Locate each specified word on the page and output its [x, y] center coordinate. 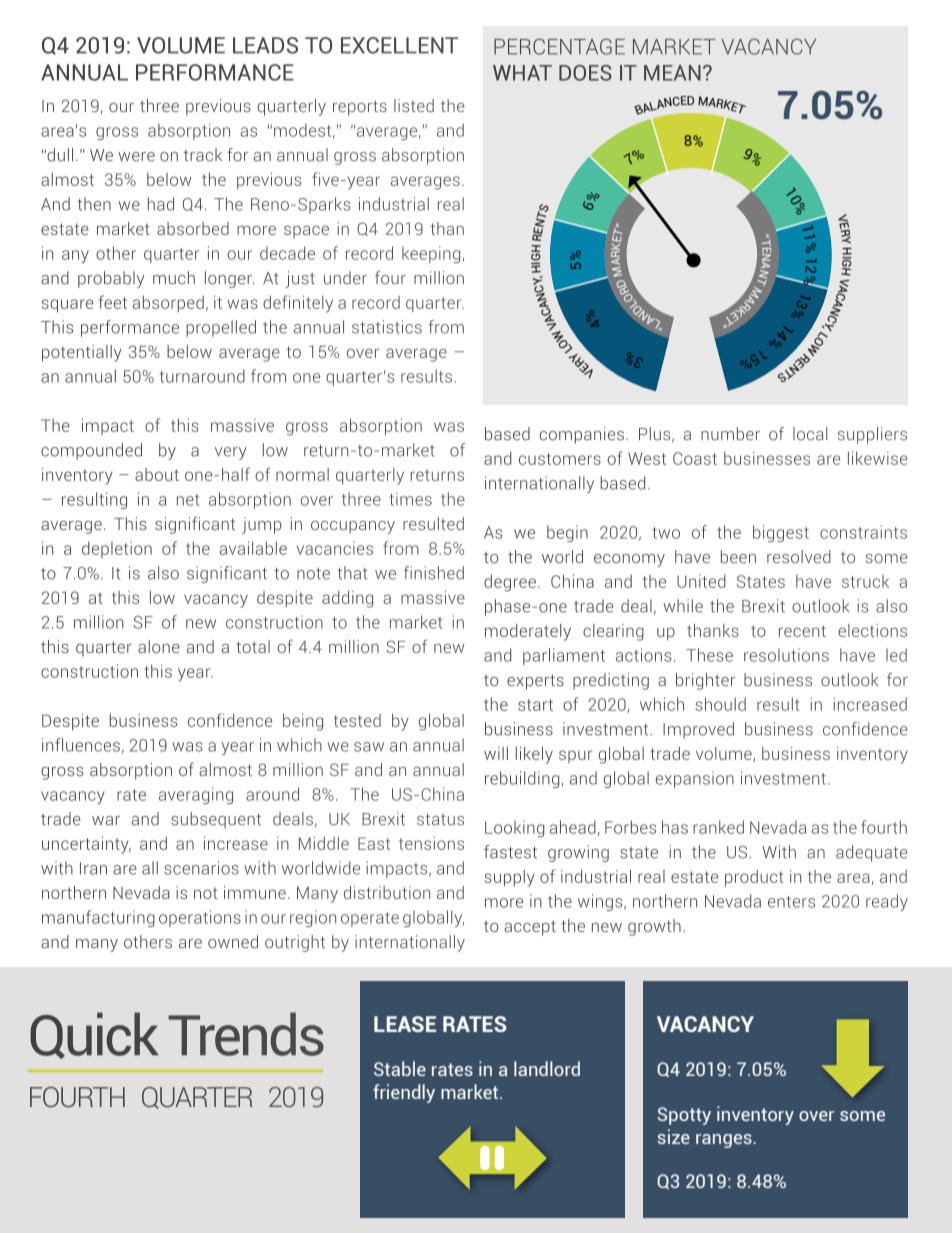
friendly [404, 1093]
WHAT [522, 73]
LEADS [265, 45]
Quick [94, 1035]
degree [510, 583]
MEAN [672, 73]
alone [159, 646]
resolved [799, 556]
